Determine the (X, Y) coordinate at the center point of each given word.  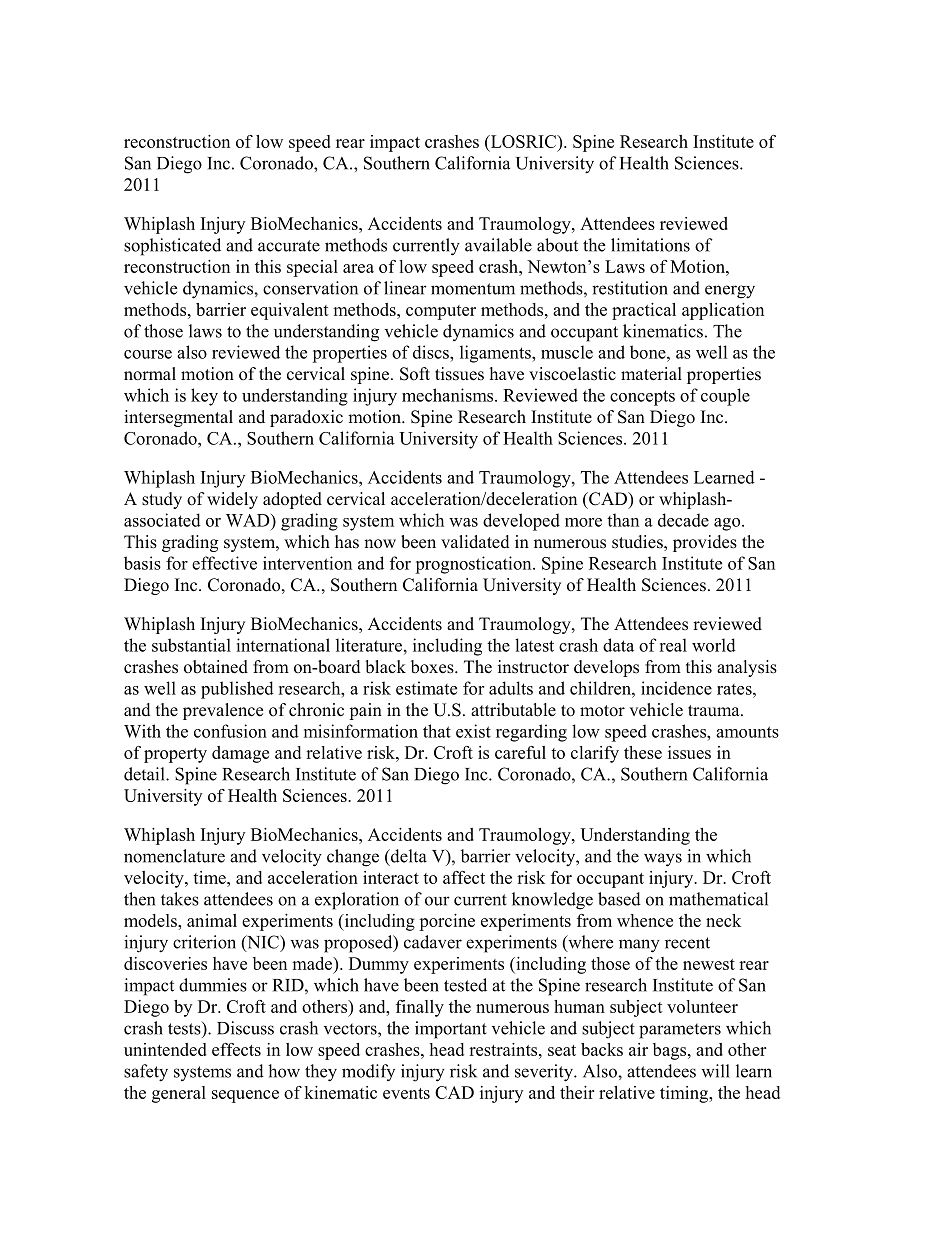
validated (475, 542)
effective (224, 563)
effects (236, 1049)
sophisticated (172, 247)
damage (240, 754)
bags (671, 1051)
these (643, 752)
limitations (650, 245)
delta (408, 856)
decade (683, 520)
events (406, 1093)
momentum (473, 289)
